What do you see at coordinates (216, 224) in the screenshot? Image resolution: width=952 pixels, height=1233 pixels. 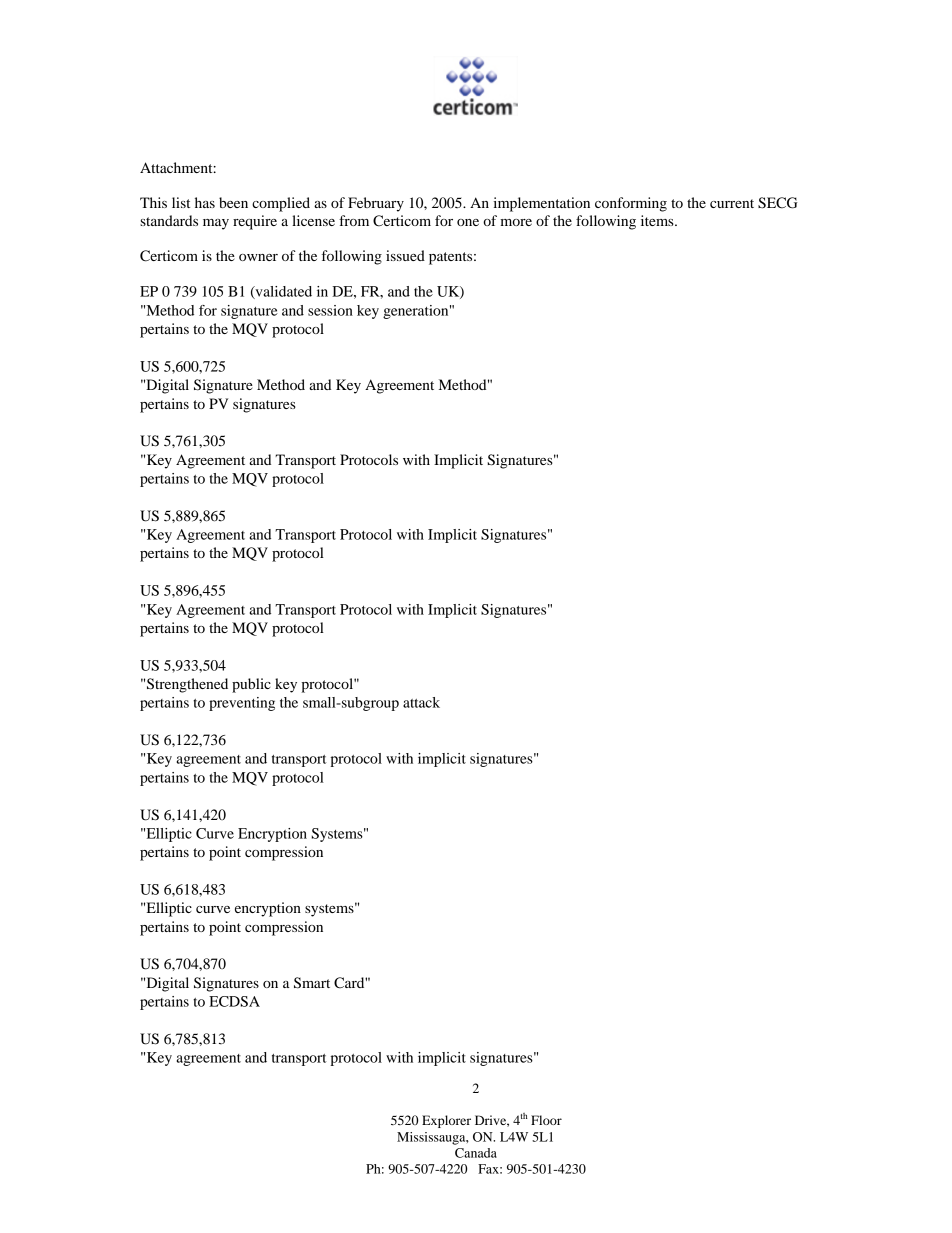 I see `may` at bounding box center [216, 224].
